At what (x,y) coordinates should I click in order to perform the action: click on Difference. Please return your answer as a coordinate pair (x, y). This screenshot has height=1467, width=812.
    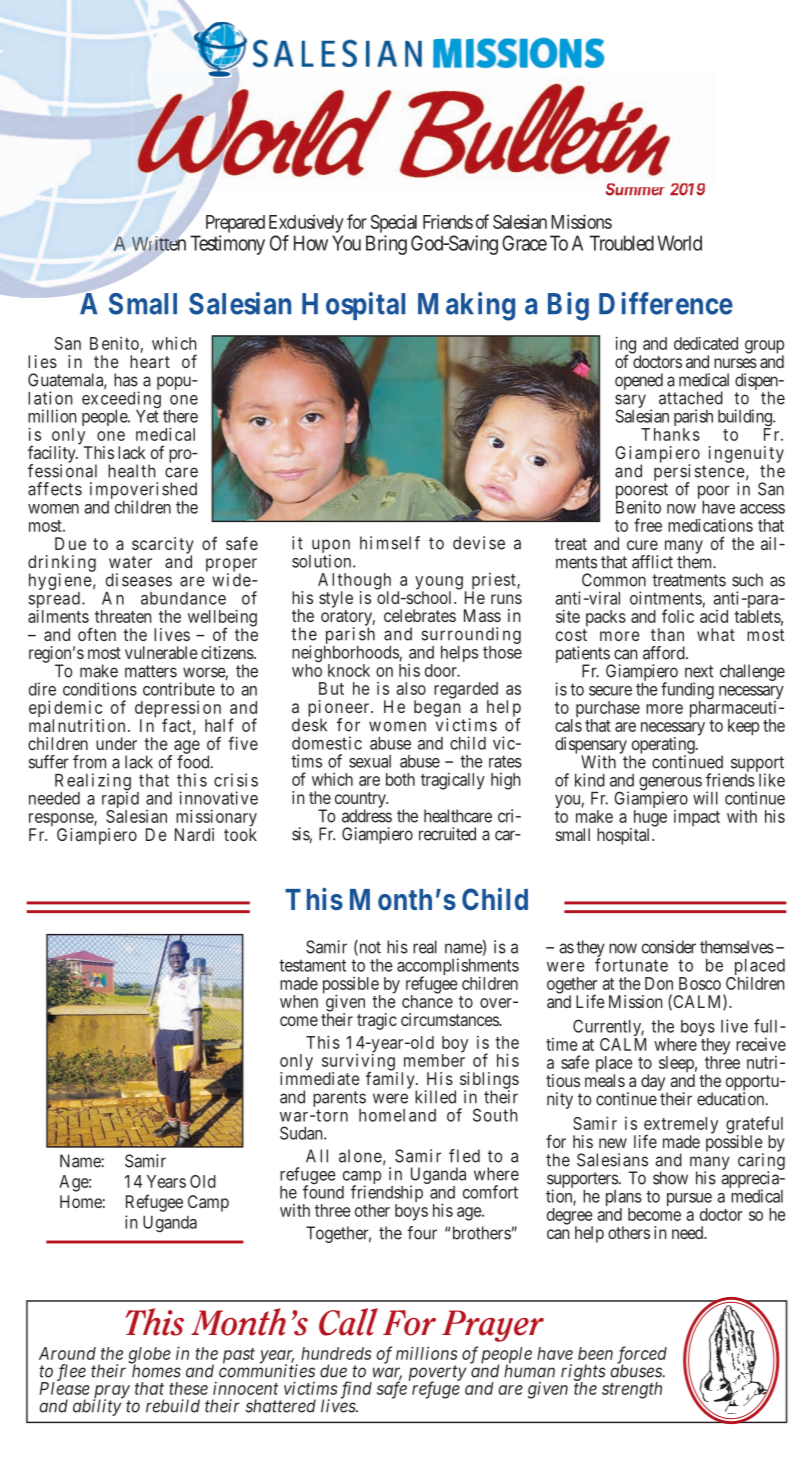
    Looking at the image, I should click on (666, 303).
